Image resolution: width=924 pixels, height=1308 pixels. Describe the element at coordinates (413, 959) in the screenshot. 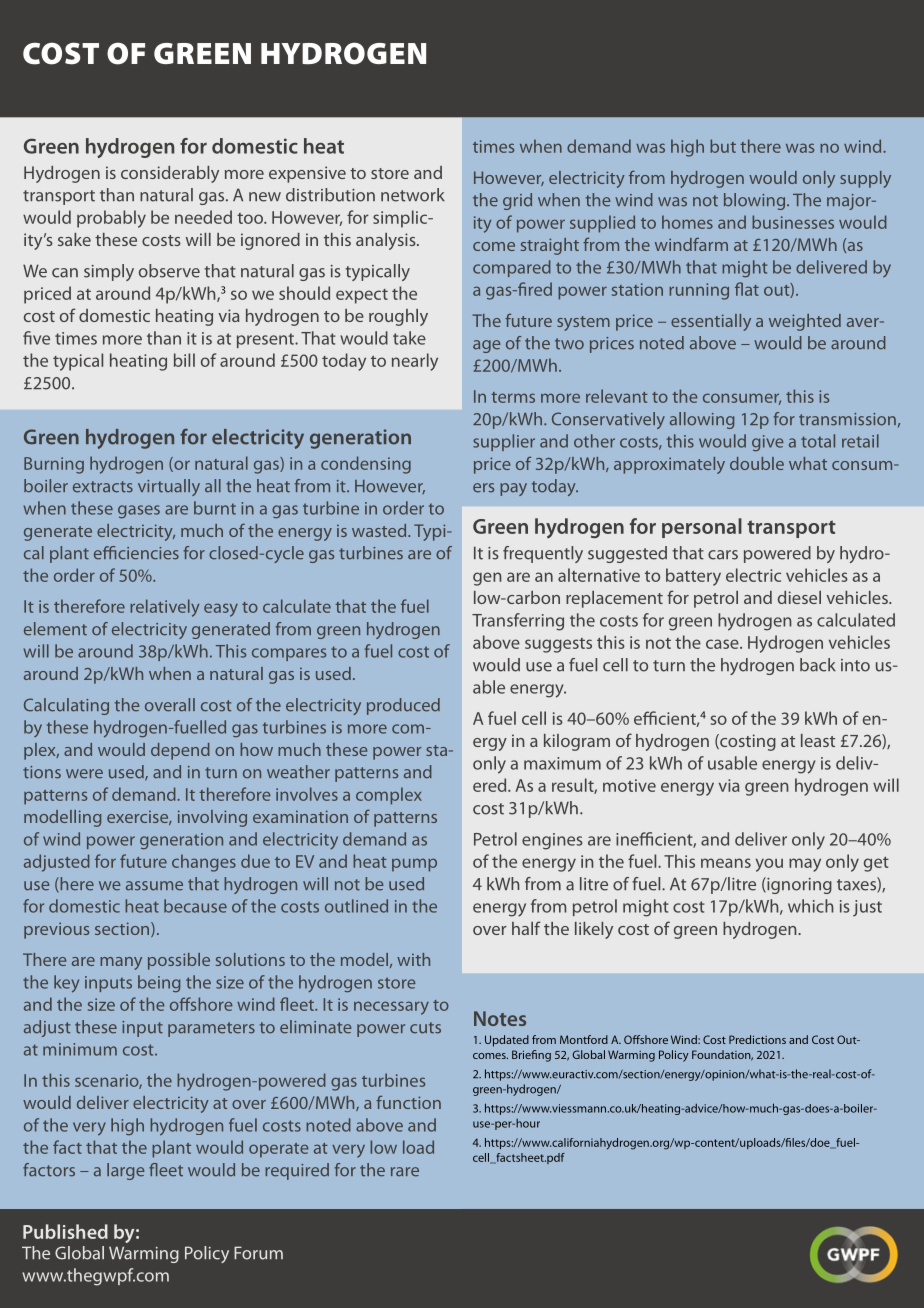

I see `with` at that location.
